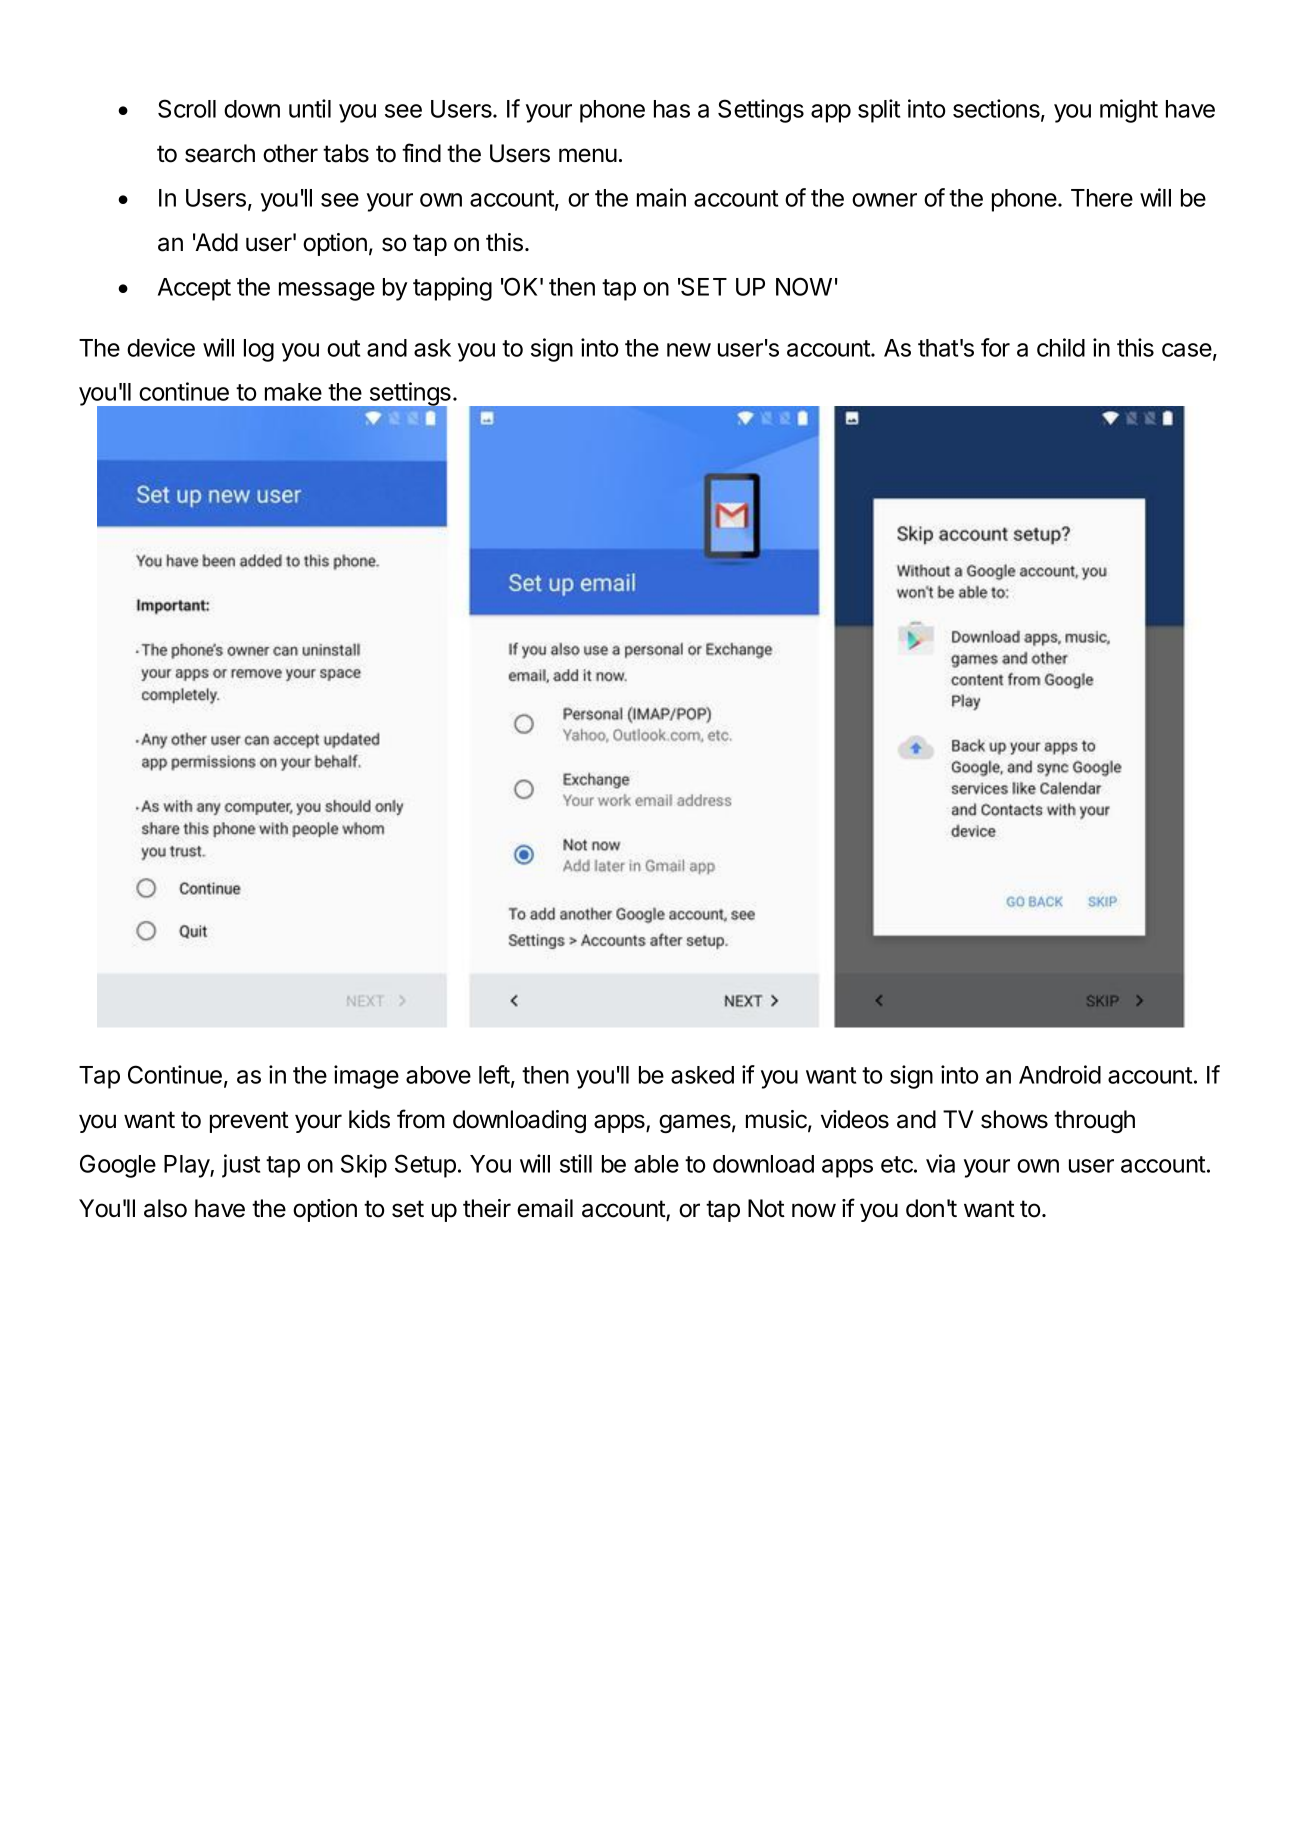  What do you see at coordinates (241, 1166) in the image?
I see `just` at bounding box center [241, 1166].
